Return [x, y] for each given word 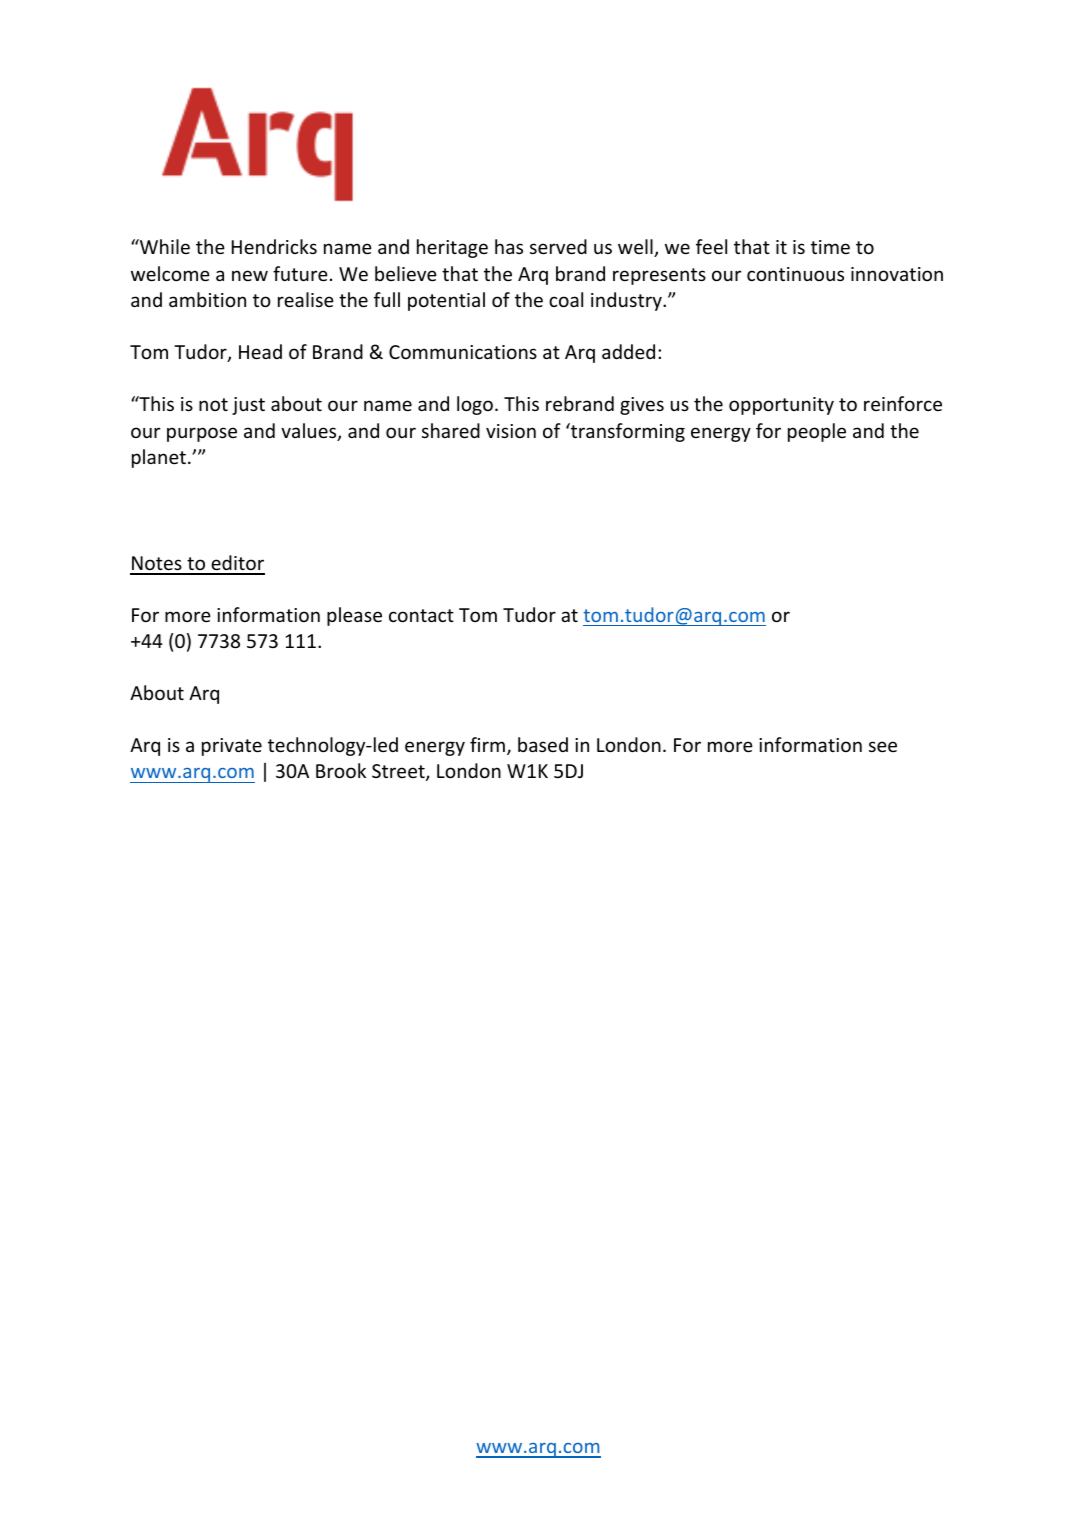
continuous [795, 274]
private [232, 747]
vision [511, 431]
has [509, 246]
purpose [202, 434]
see [883, 746]
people [817, 432]
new [250, 275]
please [354, 616]
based [543, 744]
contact [421, 615]
